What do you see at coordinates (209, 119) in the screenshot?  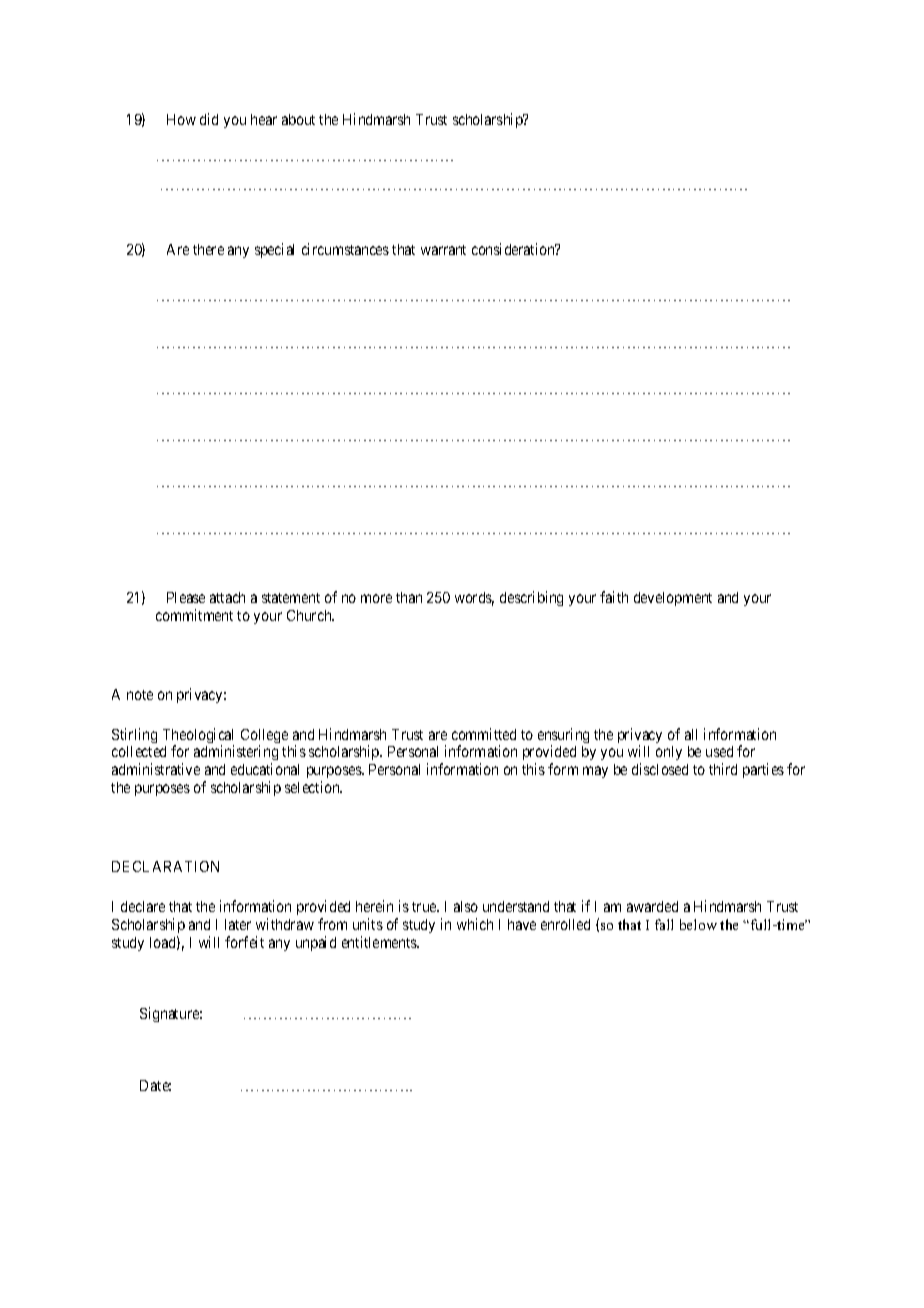 I see `did` at bounding box center [209, 119].
